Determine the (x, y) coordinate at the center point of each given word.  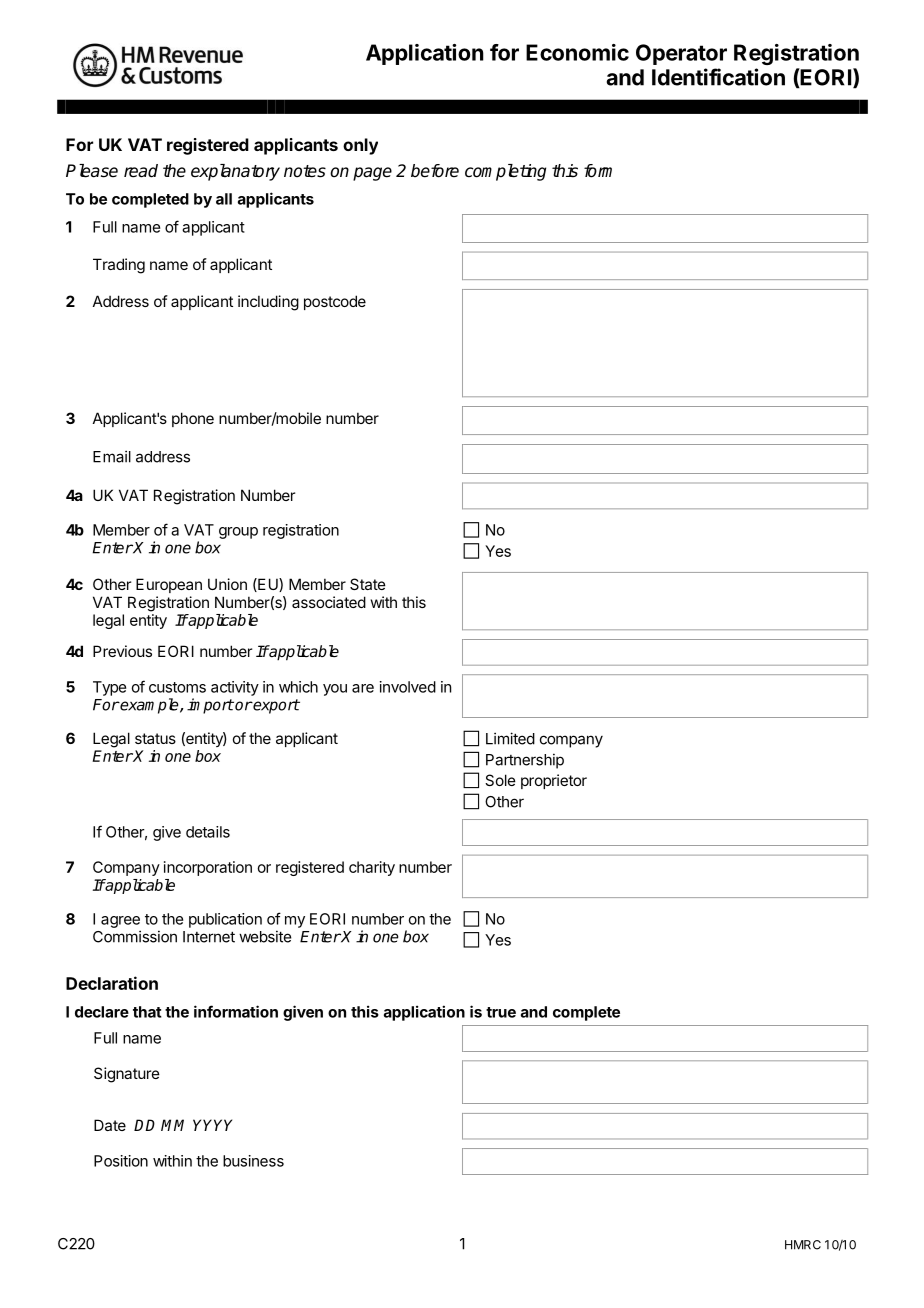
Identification (718, 77)
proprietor (554, 781)
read (141, 171)
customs (177, 687)
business (253, 1161)
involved (408, 687)
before (435, 171)
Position (121, 1161)
